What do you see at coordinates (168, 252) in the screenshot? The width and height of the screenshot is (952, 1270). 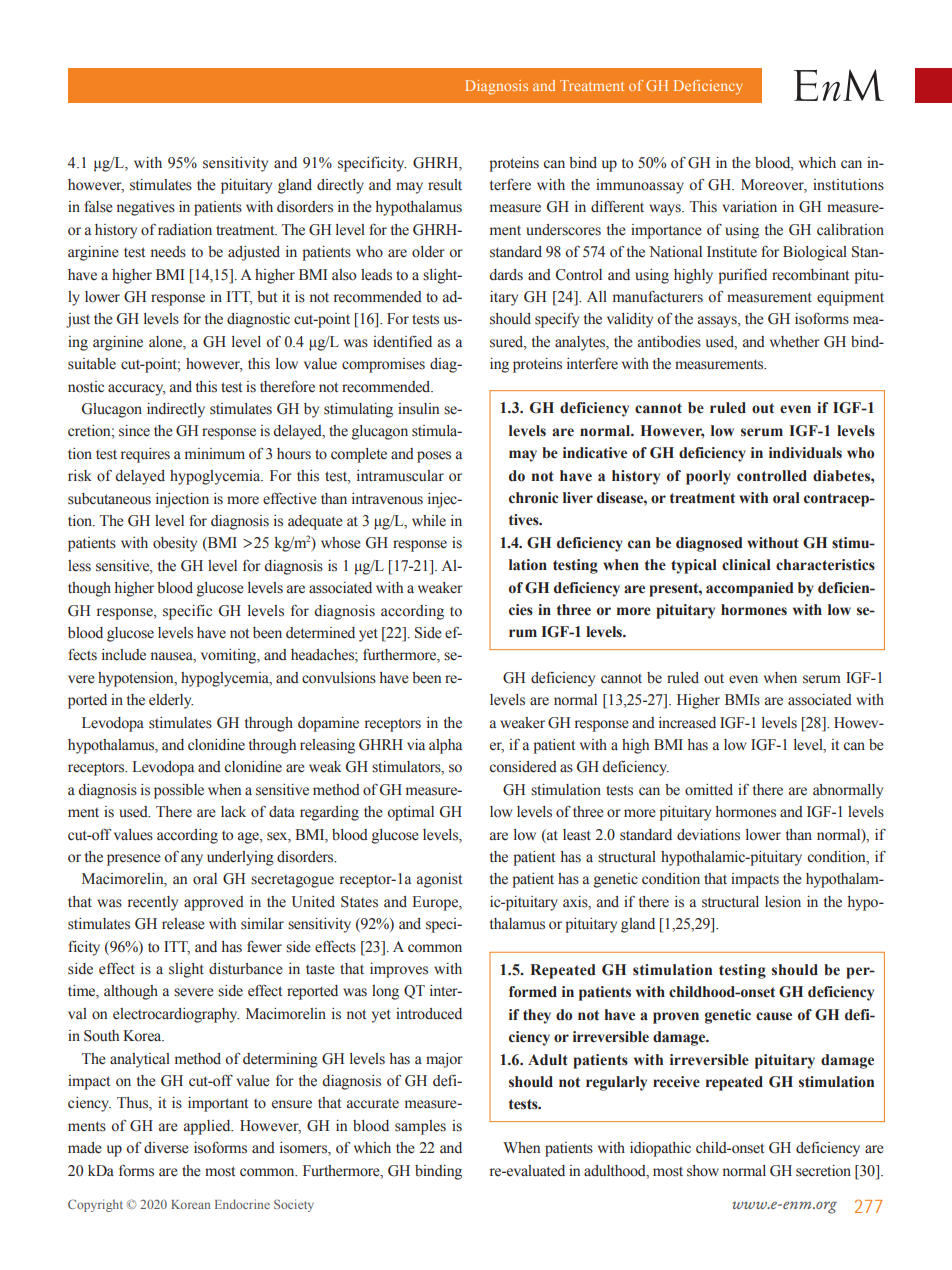 I see `needs` at bounding box center [168, 252].
